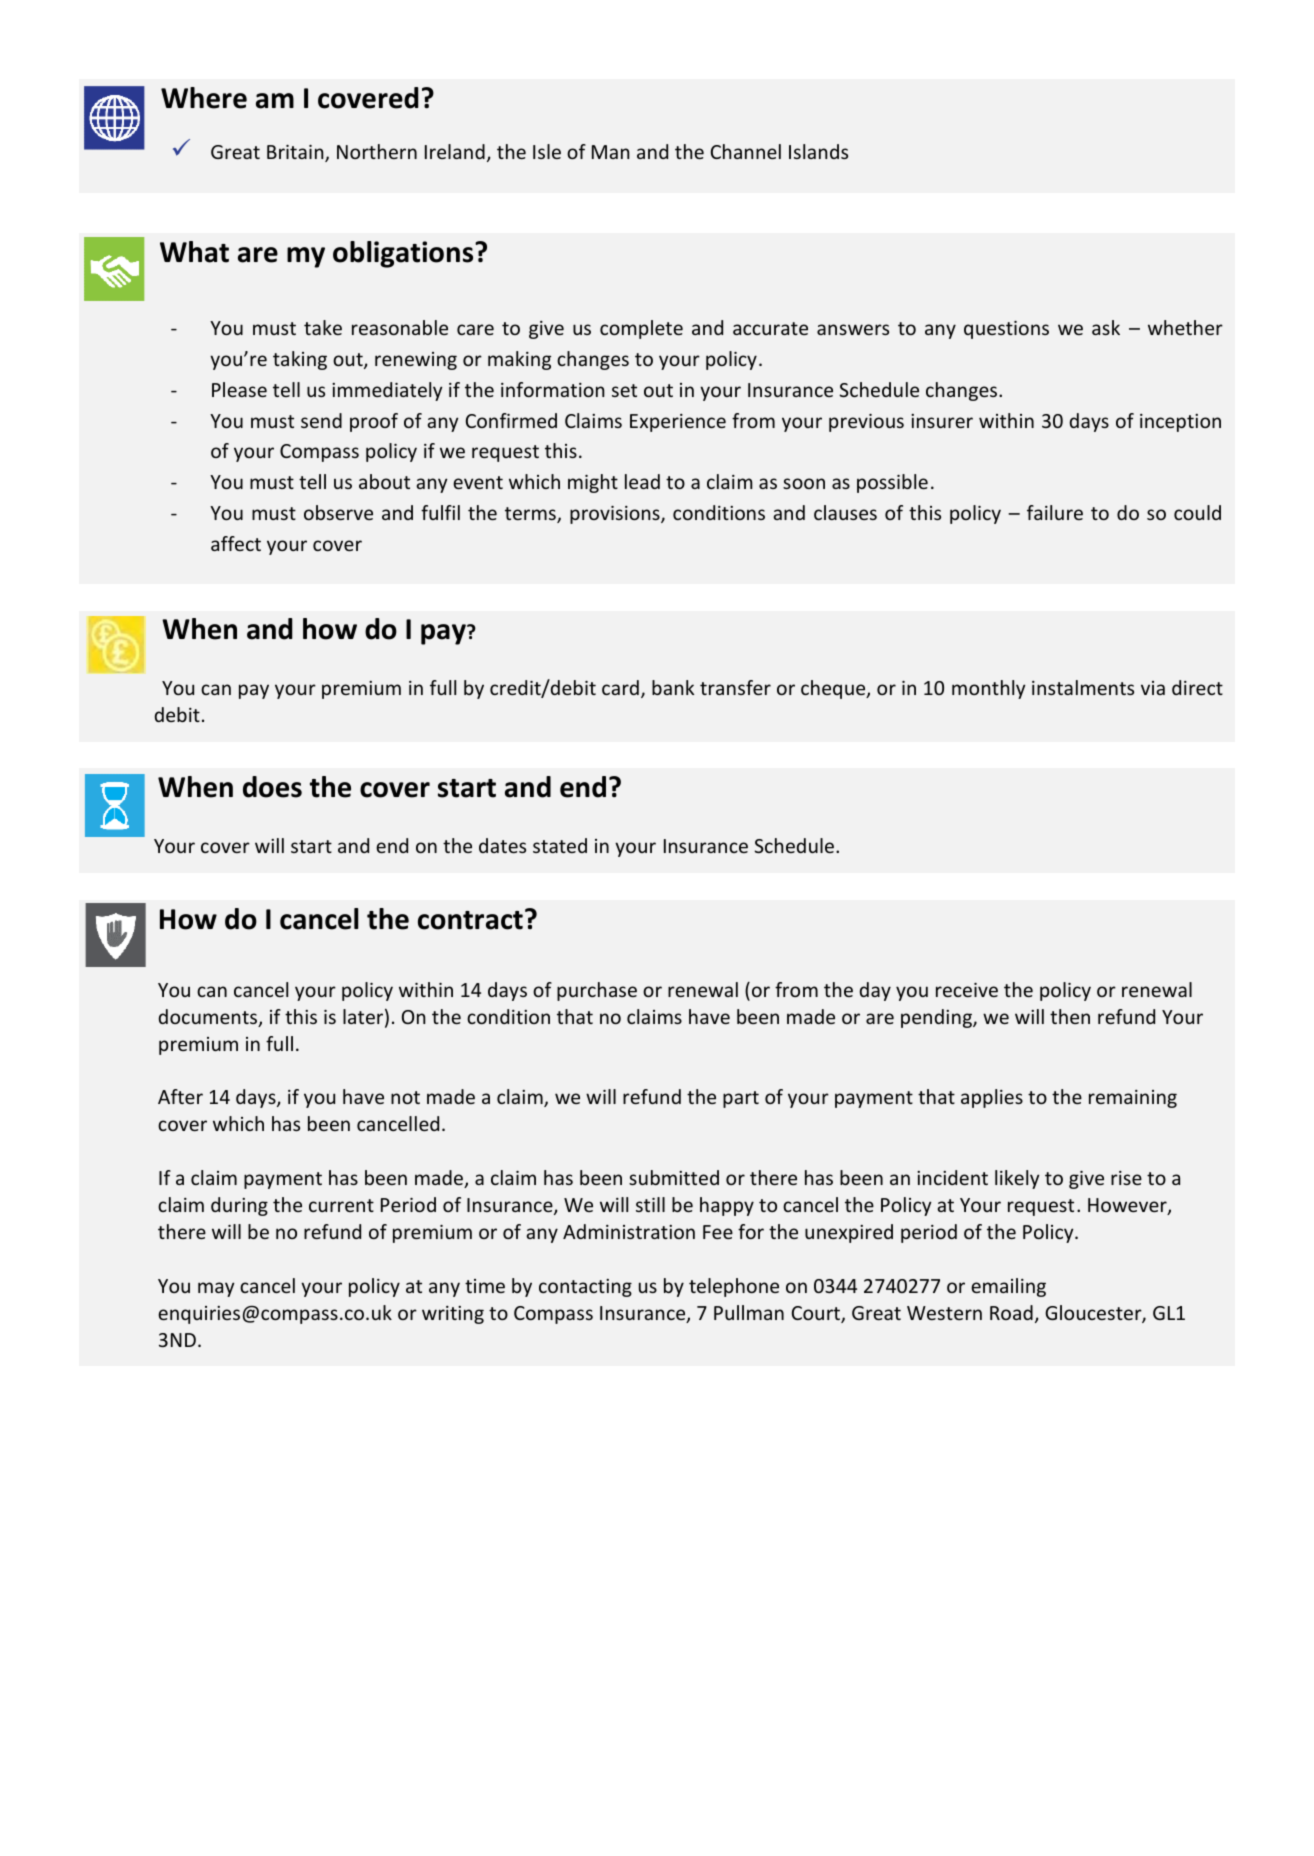 The width and height of the page is (1314, 1856). I want to click on Islands, so click(818, 151).
